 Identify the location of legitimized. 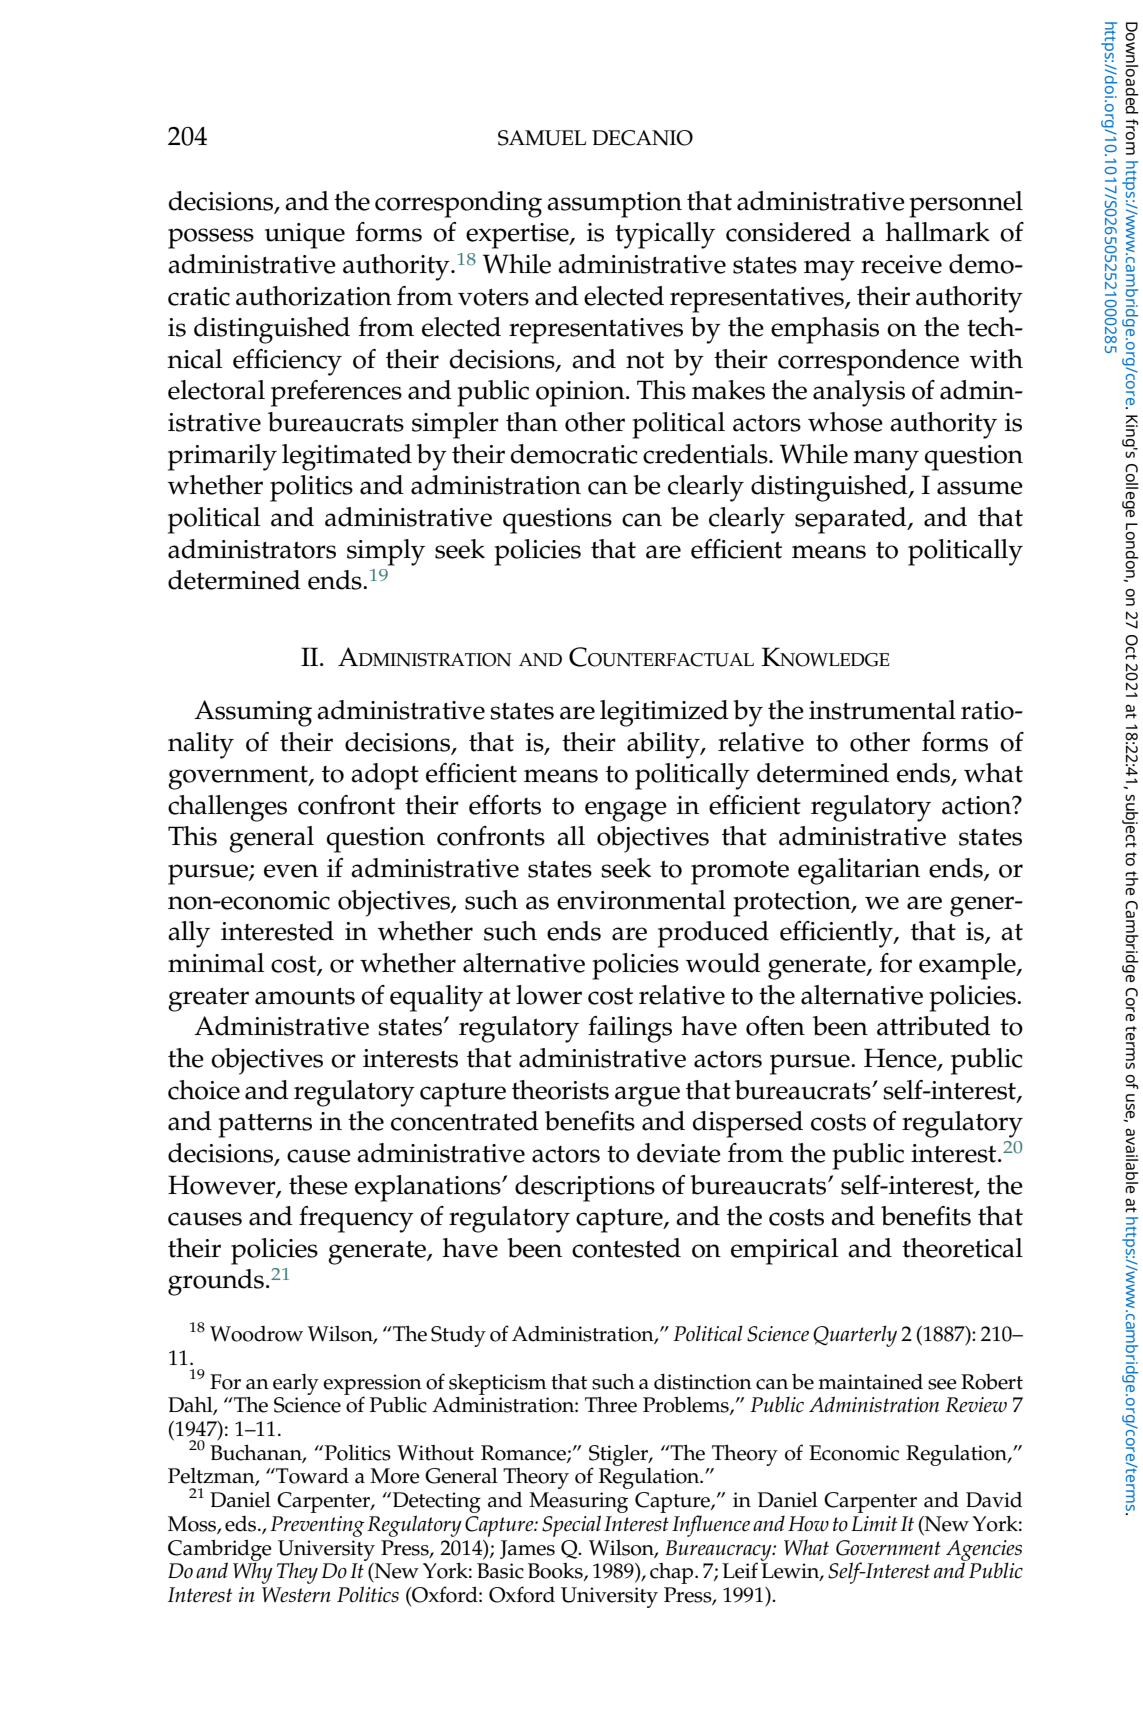
(664, 713).
